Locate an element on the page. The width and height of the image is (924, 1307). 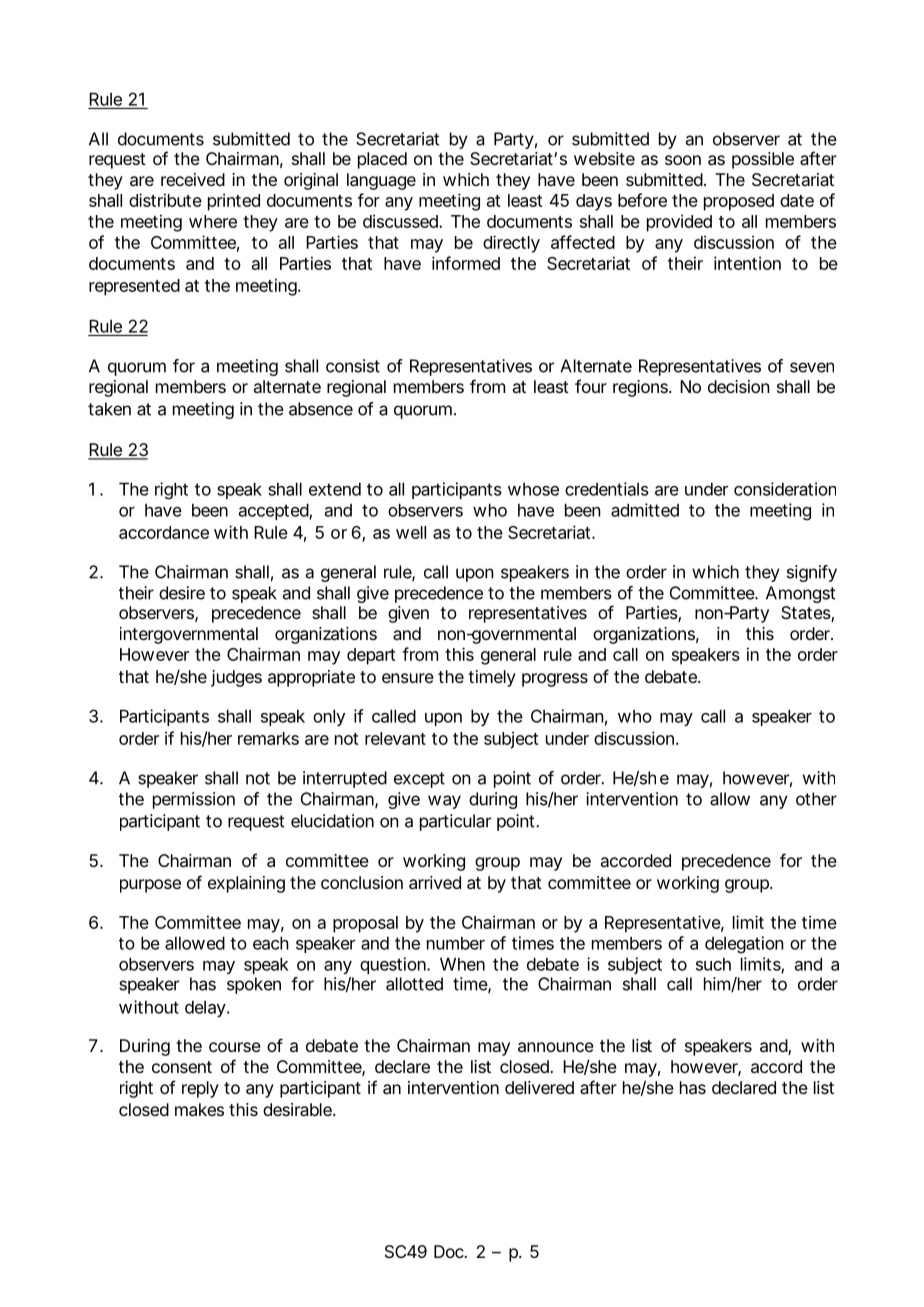
ensure is located at coordinates (408, 678).
